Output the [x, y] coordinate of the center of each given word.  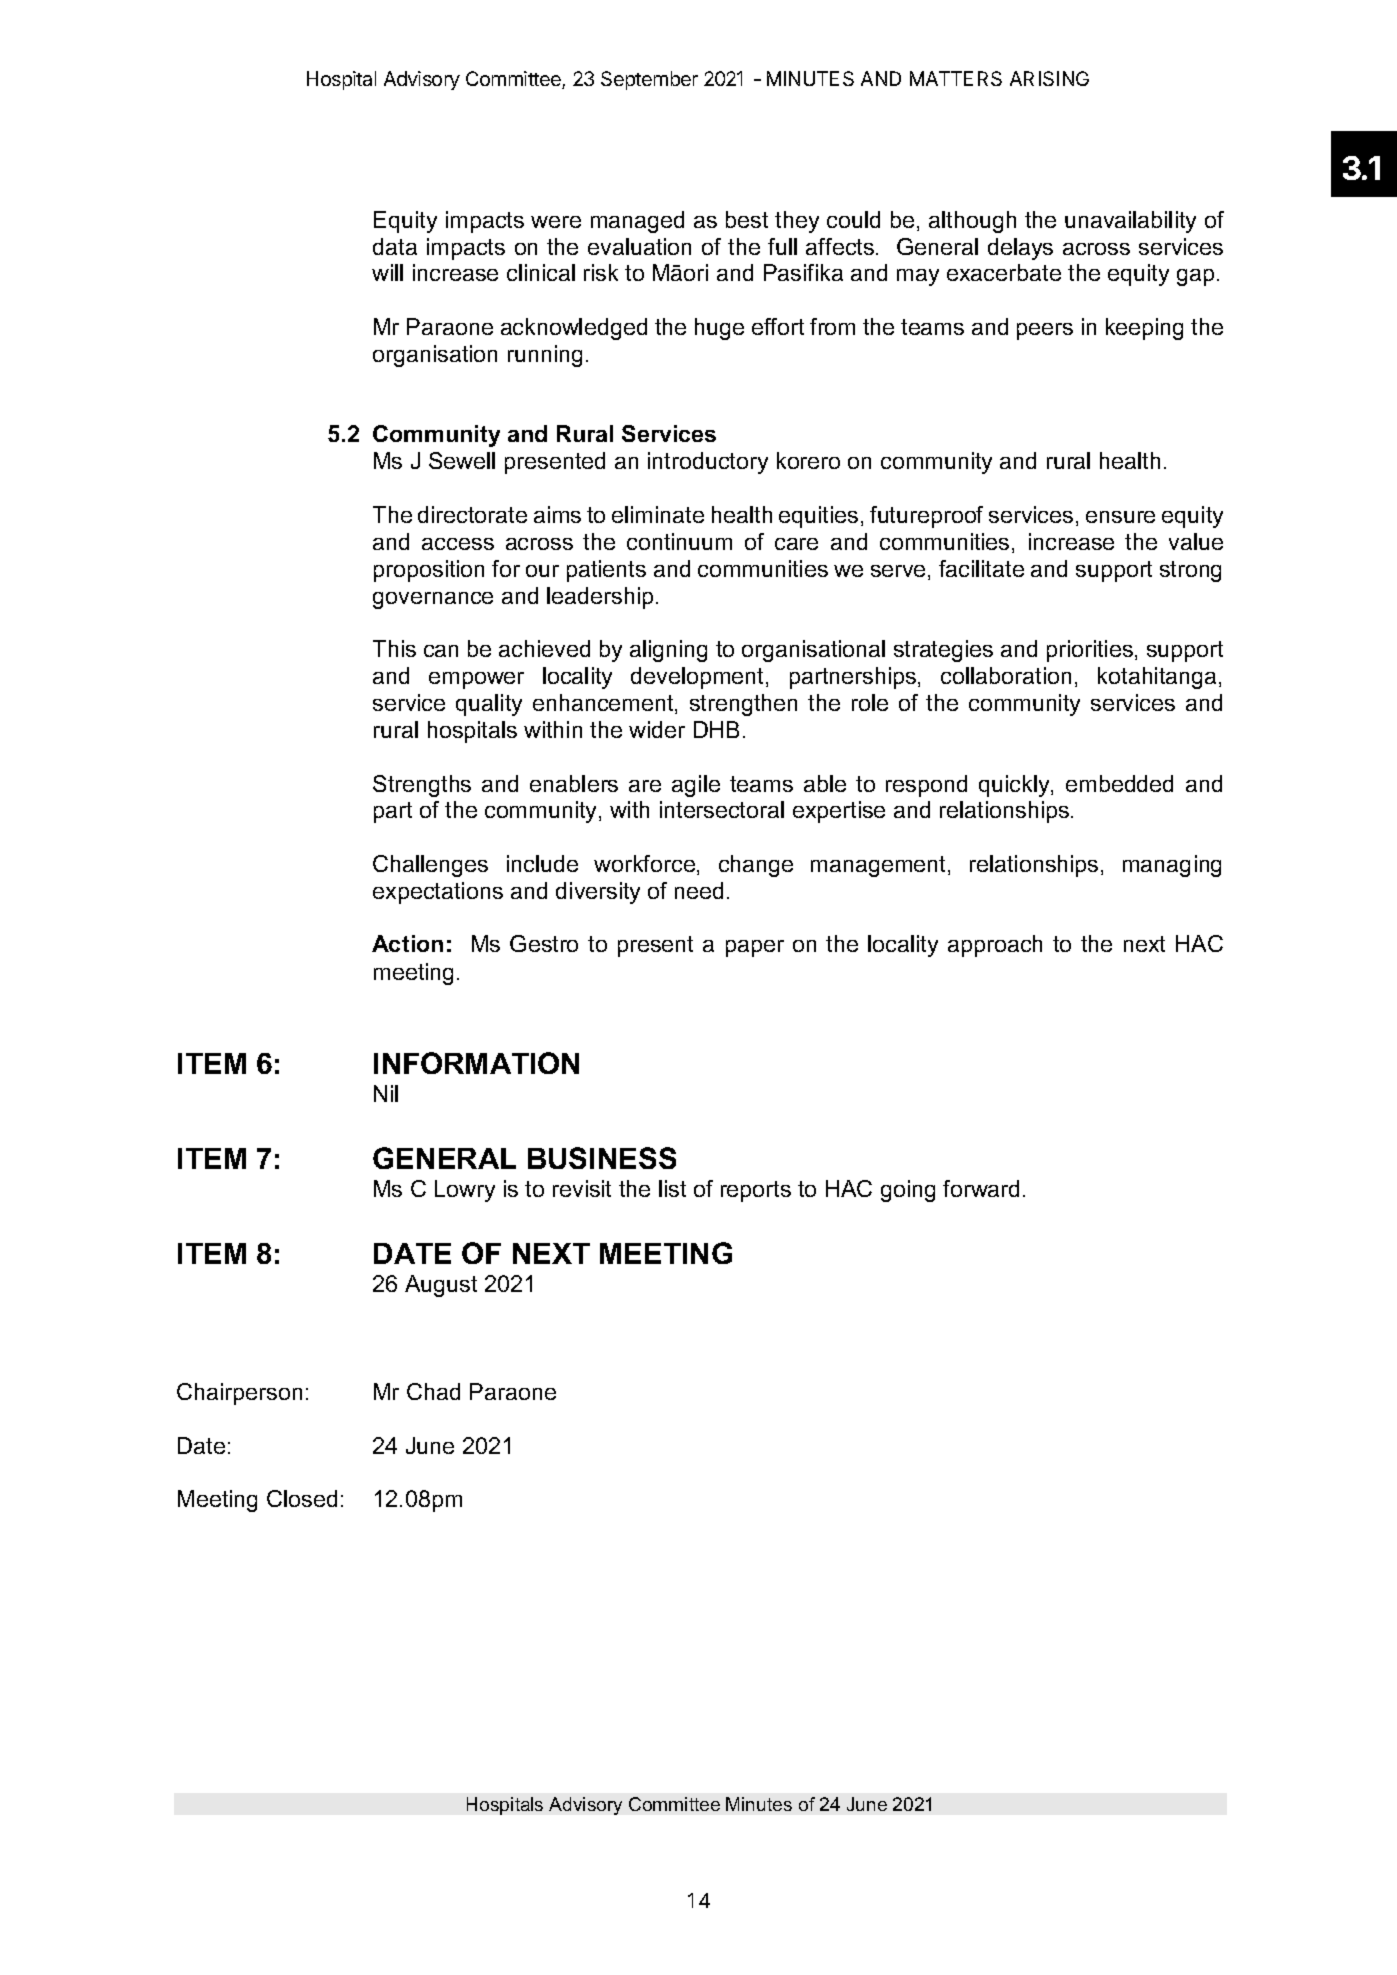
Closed [302, 1498]
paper [755, 948]
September [649, 80]
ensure [1120, 517]
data [395, 246]
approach [995, 946]
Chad [433, 1391]
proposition [429, 571]
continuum [679, 541]
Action [407, 943]
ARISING [1049, 78]
